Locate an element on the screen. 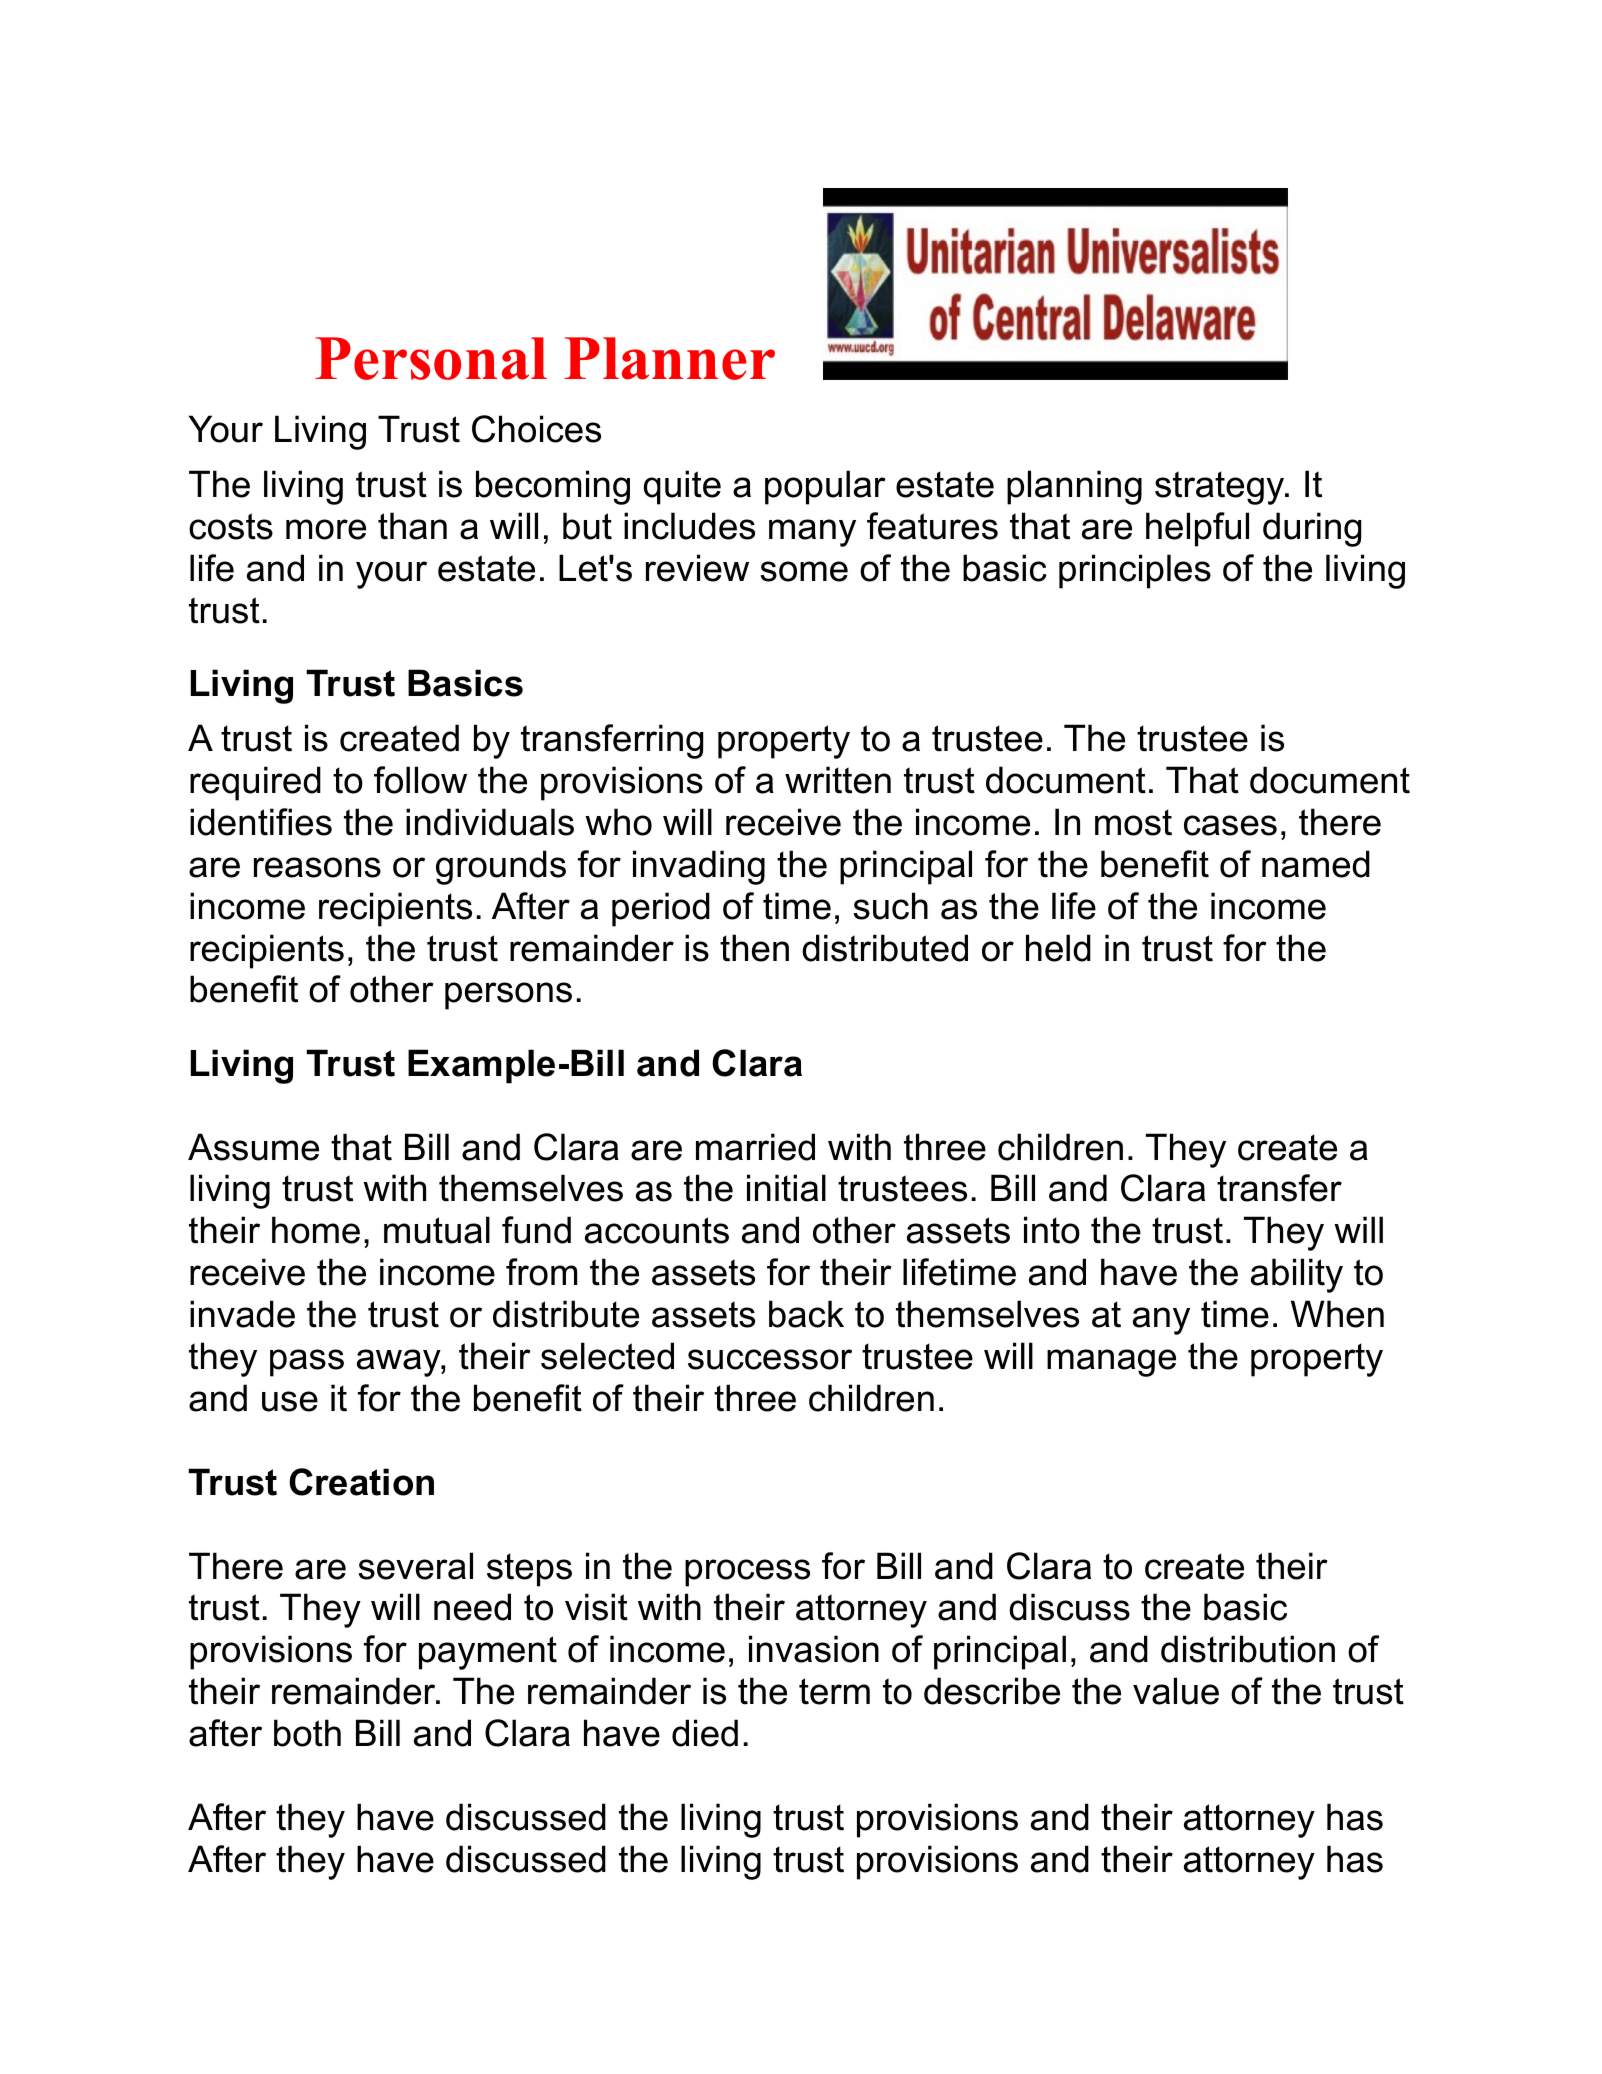  both is located at coordinates (307, 1733).
